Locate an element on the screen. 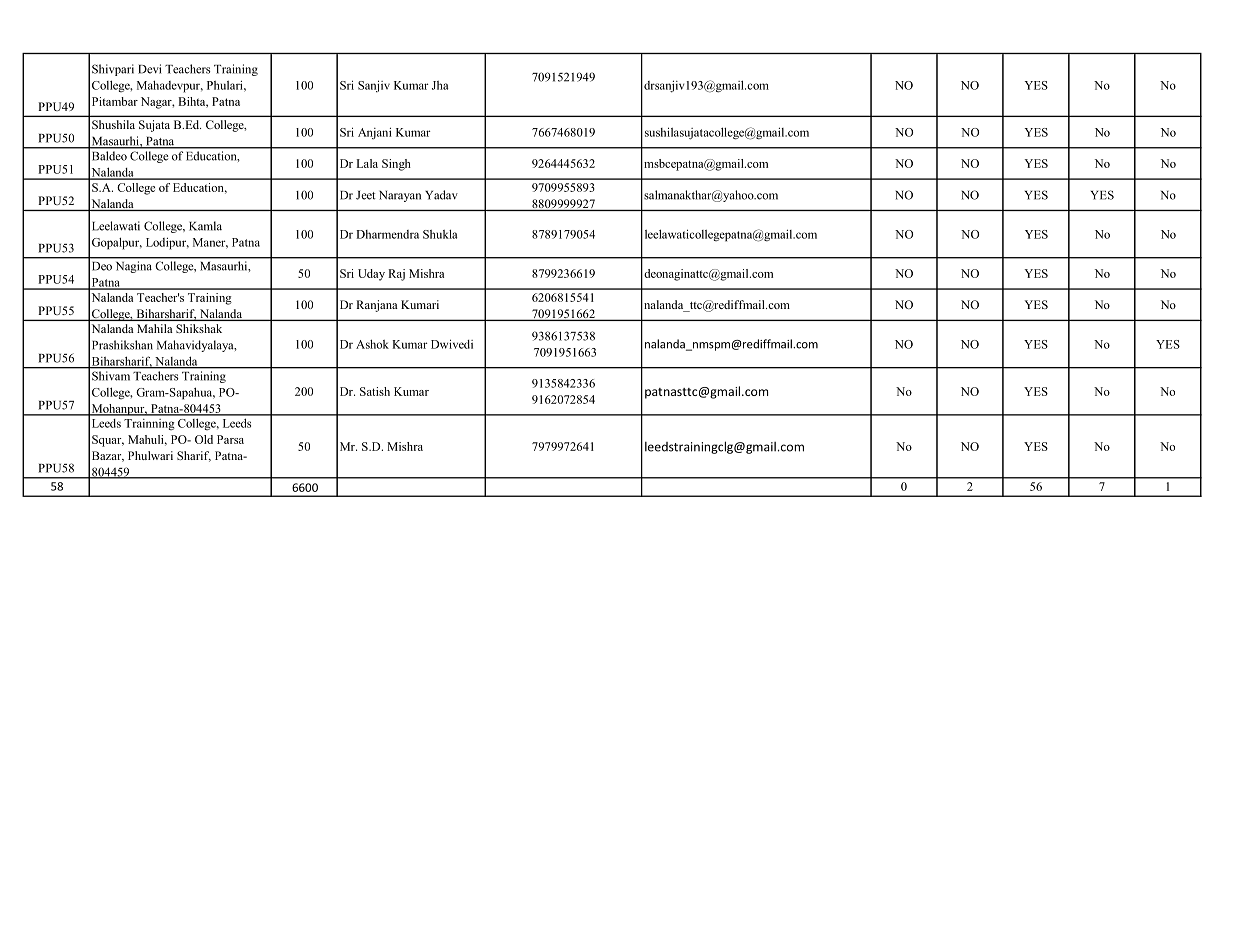 The height and width of the screenshot is (952, 1233). Raj is located at coordinates (396, 275).
